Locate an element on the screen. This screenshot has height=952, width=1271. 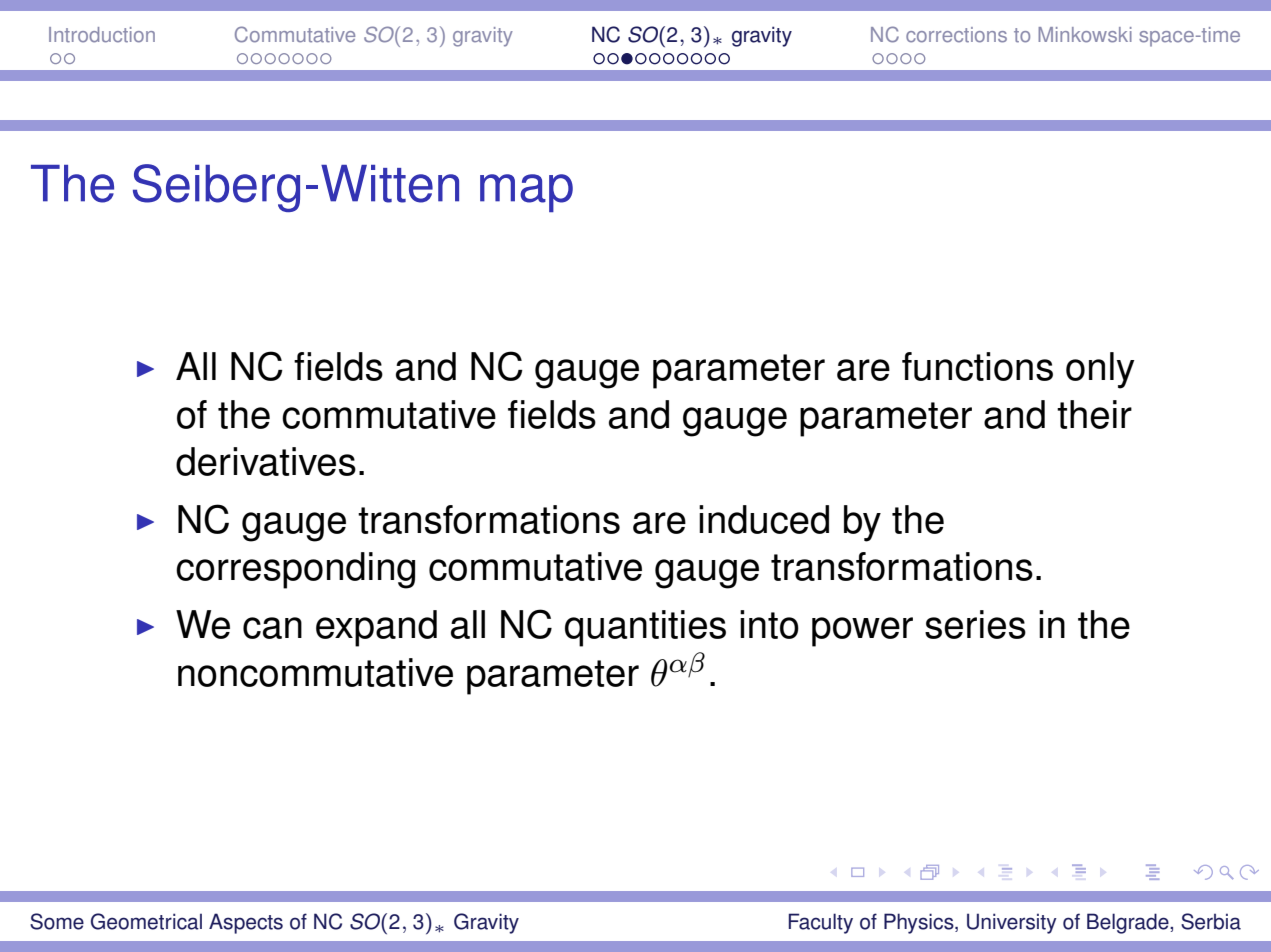
corrections is located at coordinates (956, 35).
